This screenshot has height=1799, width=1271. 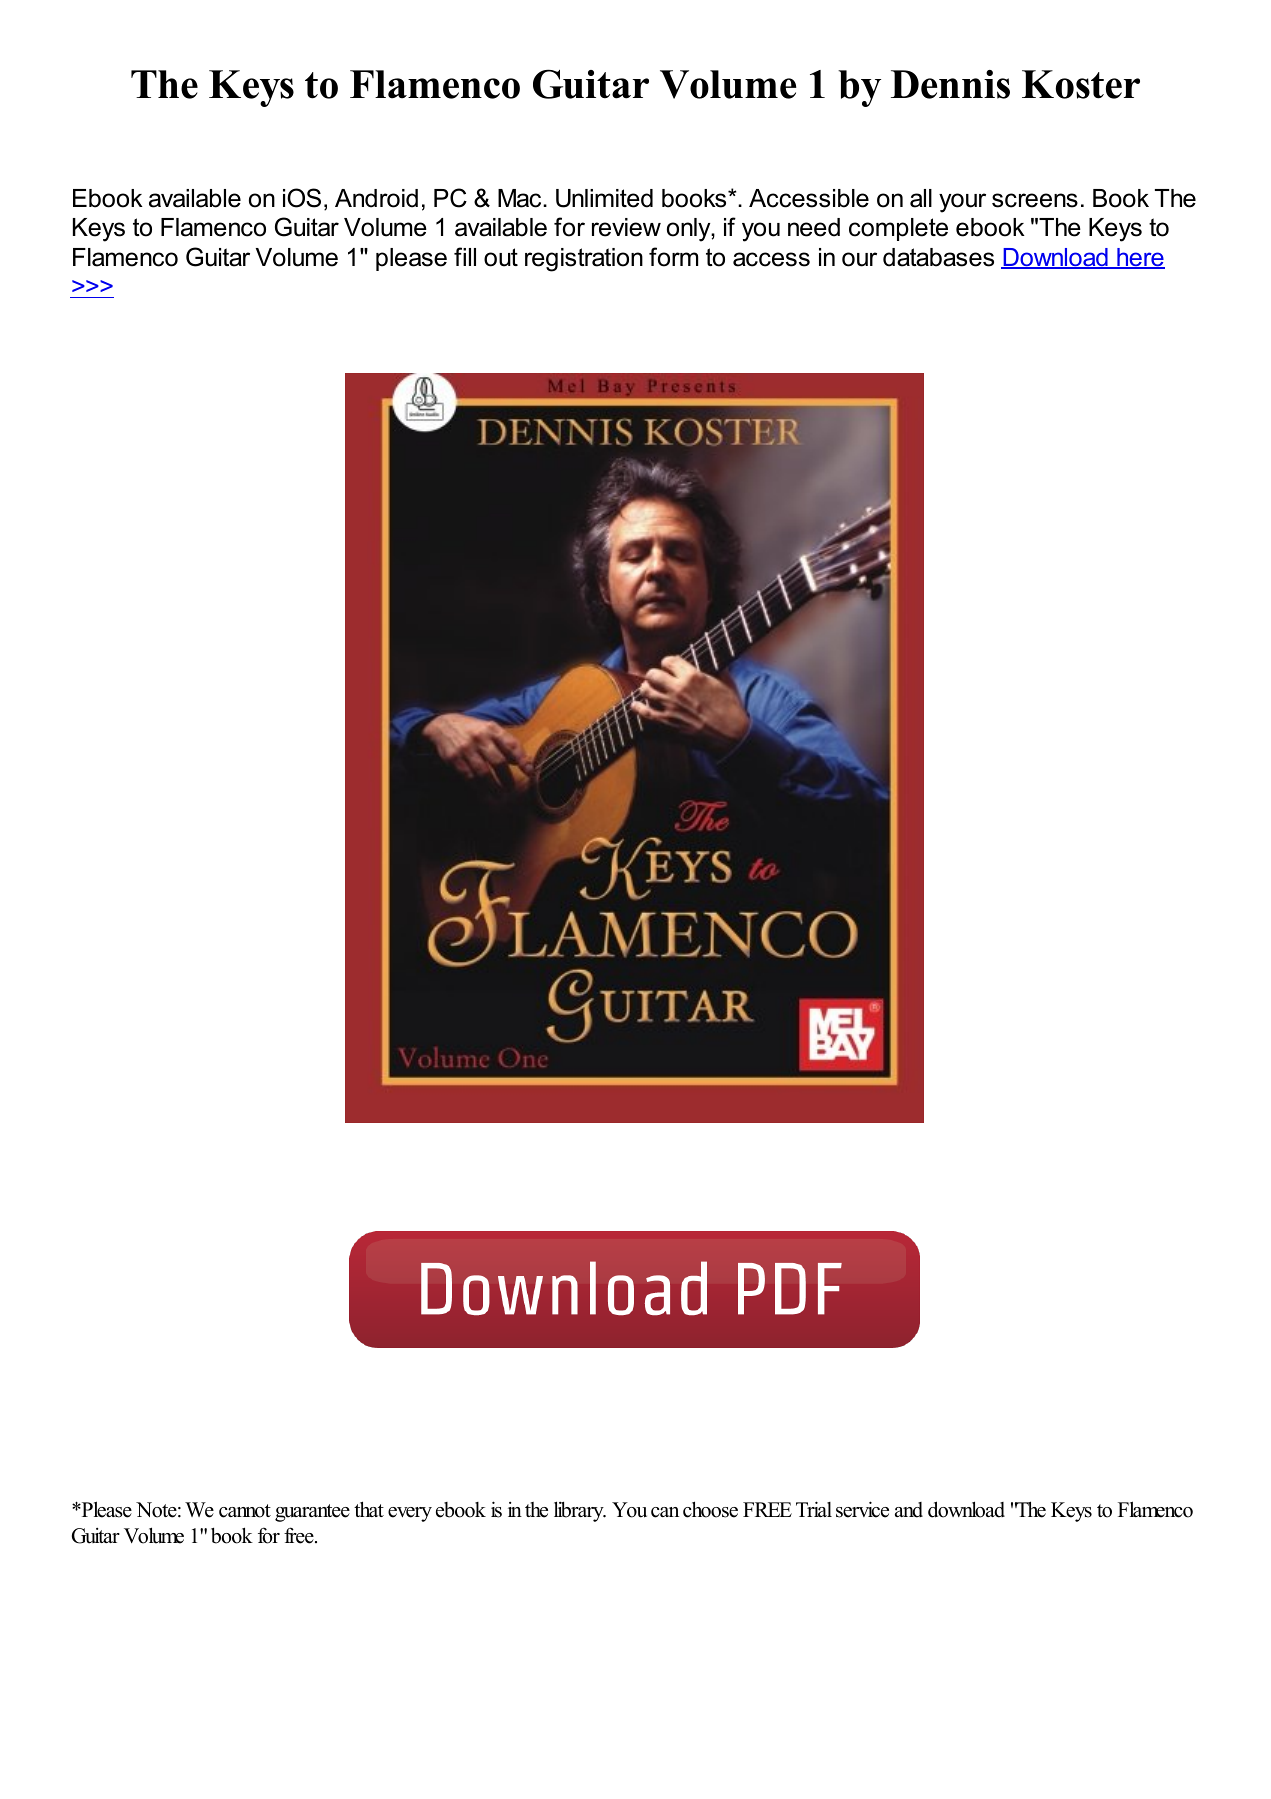 I want to click on need, so click(x=814, y=227).
